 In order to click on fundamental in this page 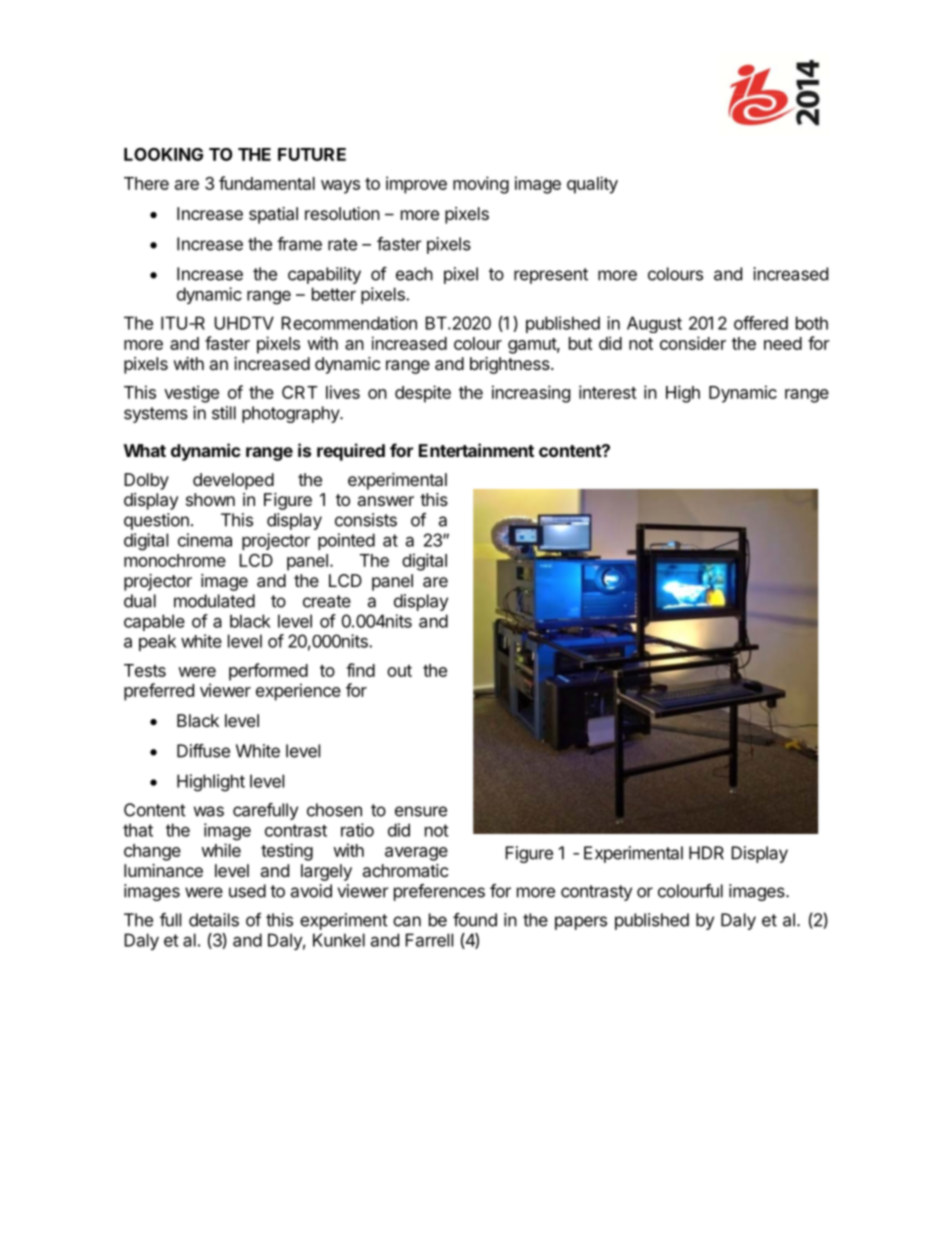, I will do `click(267, 183)`.
